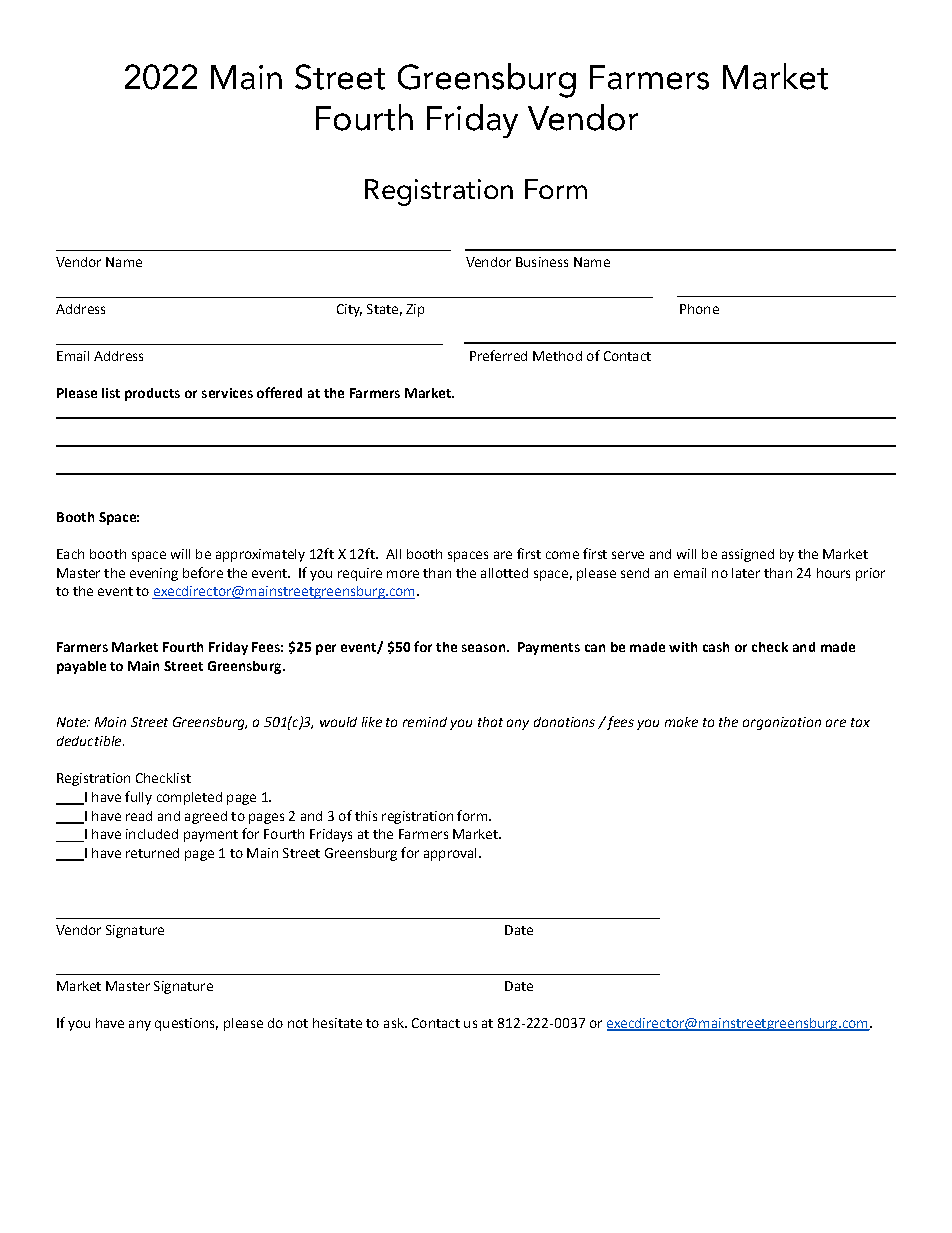 The height and width of the document is (1233, 952). I want to click on products, so click(152, 394).
